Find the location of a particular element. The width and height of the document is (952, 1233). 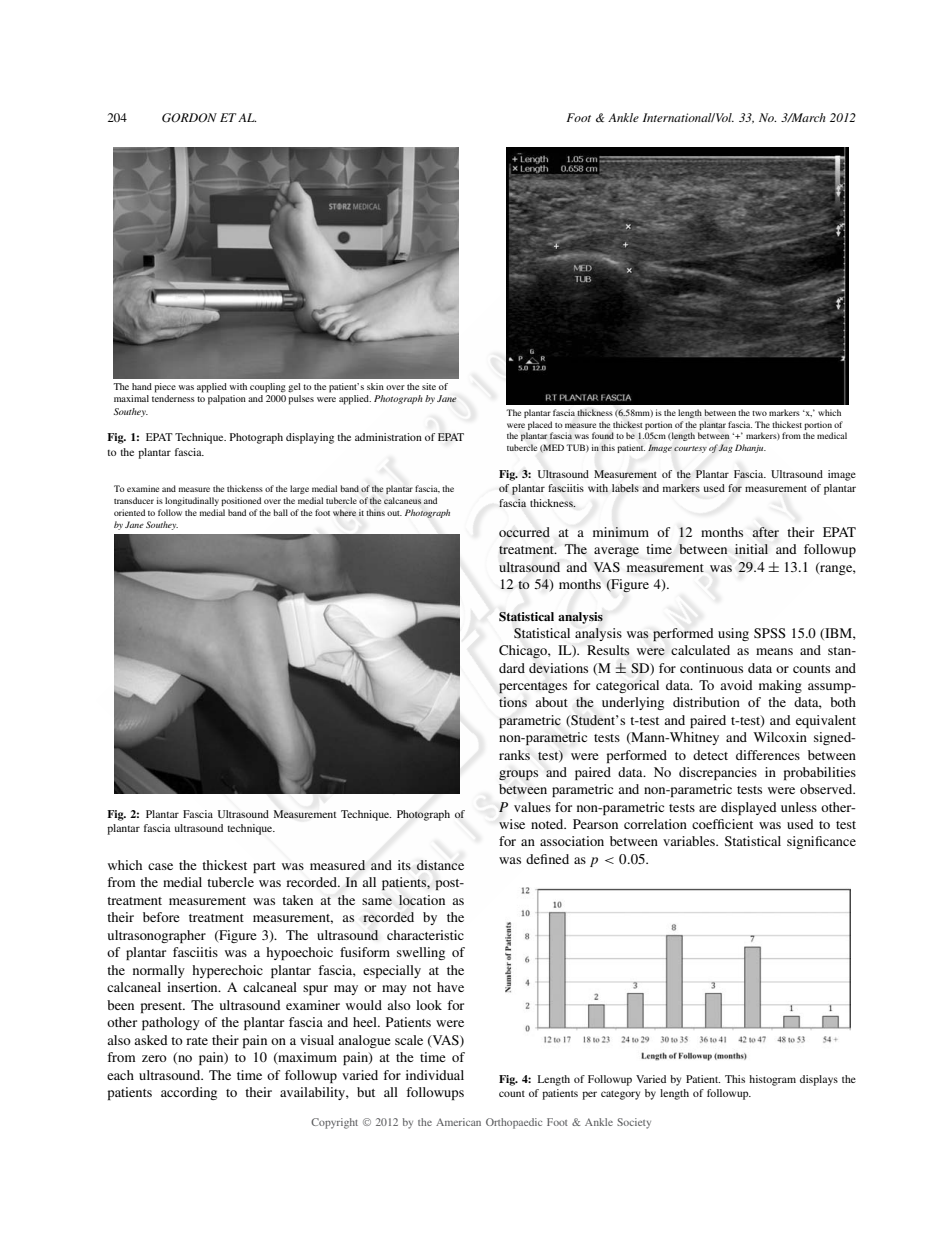

differences is located at coordinates (768, 755).
